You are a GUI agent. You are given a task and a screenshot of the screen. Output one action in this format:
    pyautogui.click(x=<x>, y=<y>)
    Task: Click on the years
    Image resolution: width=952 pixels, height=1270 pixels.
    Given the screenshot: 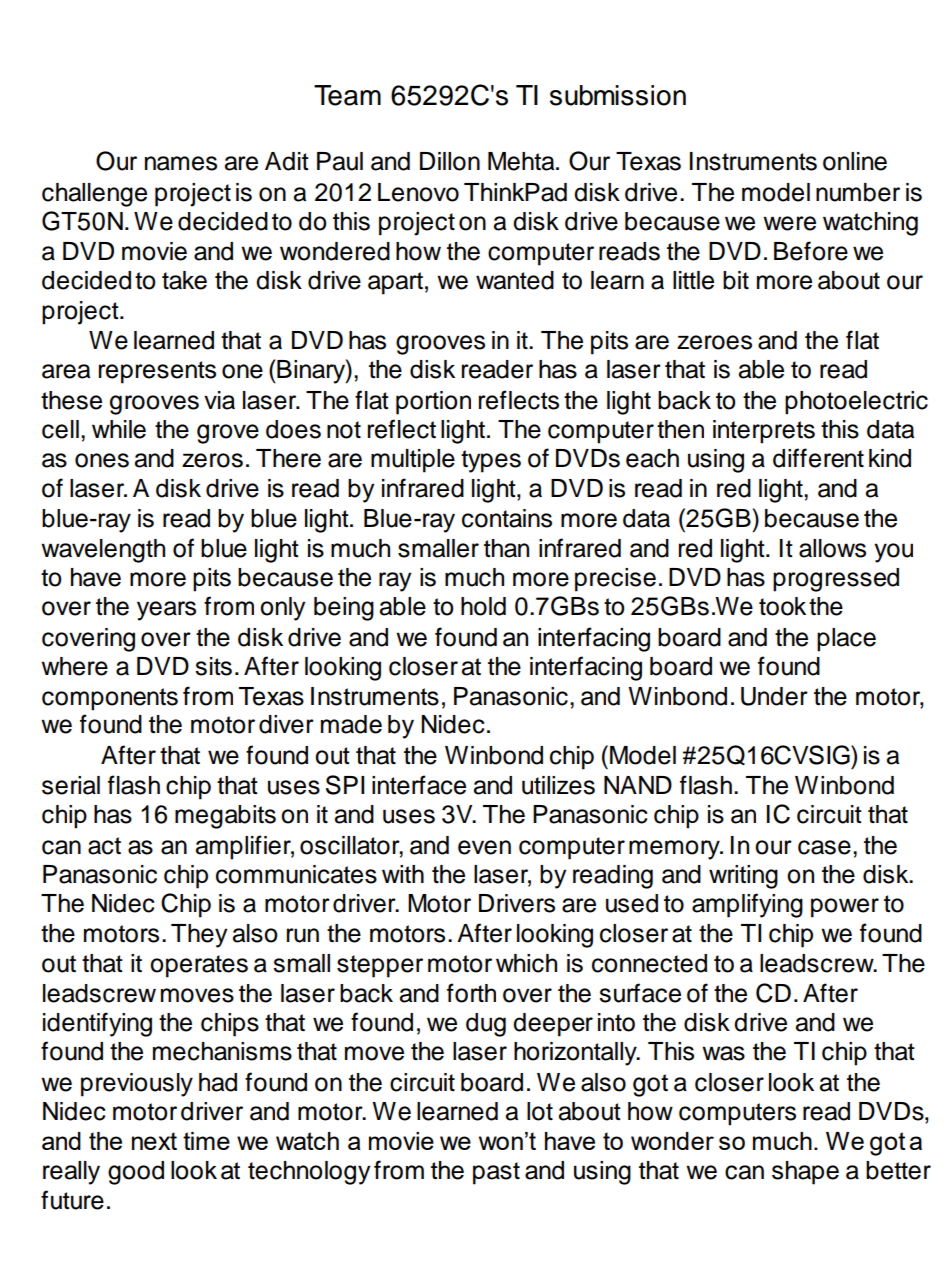 What is the action you would take?
    pyautogui.click(x=166, y=611)
